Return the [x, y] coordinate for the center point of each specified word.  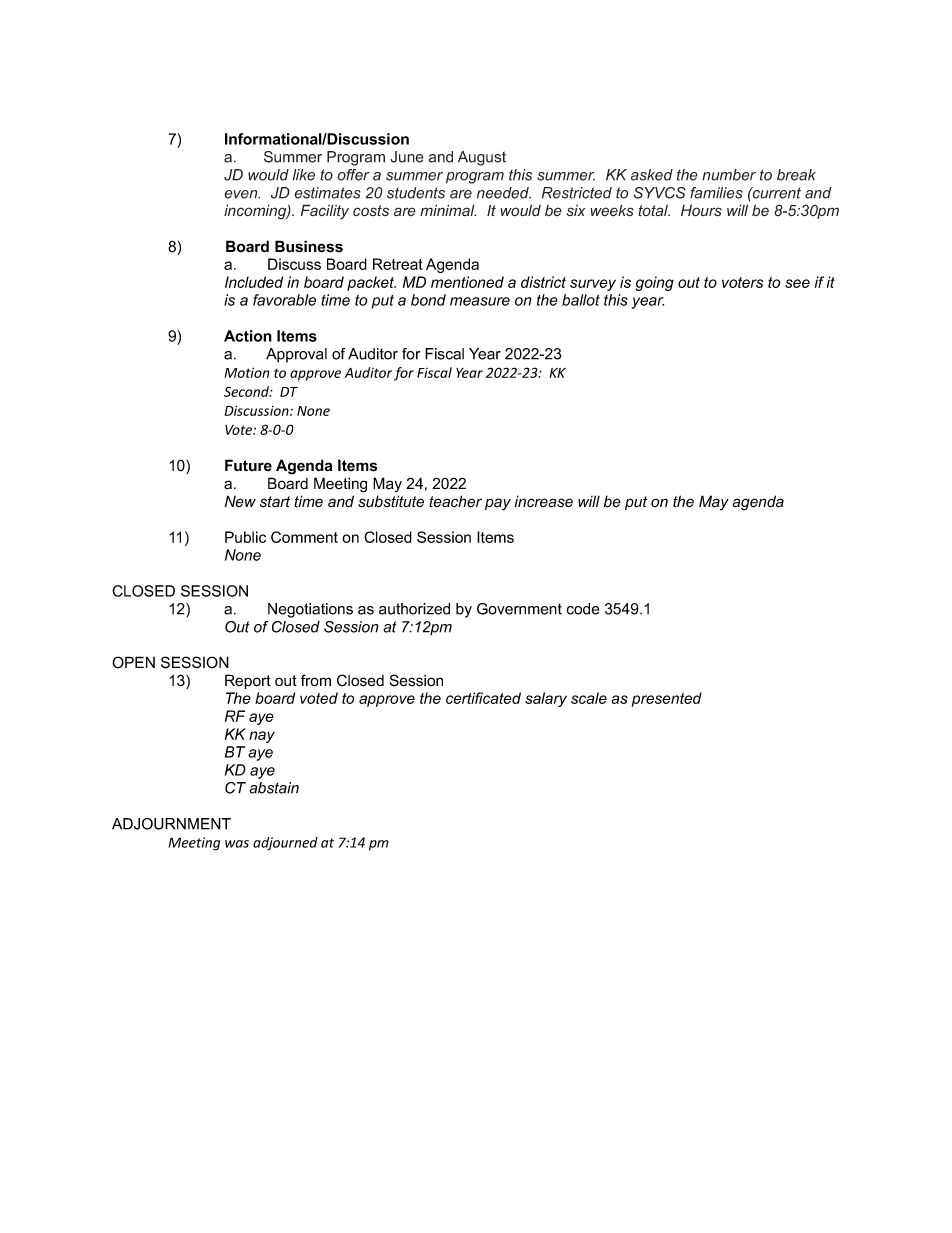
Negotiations [310, 610]
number [729, 175]
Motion [247, 372]
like [304, 175]
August [482, 158]
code [583, 609]
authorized [414, 609]
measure [480, 301]
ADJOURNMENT [171, 824]
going [655, 283]
